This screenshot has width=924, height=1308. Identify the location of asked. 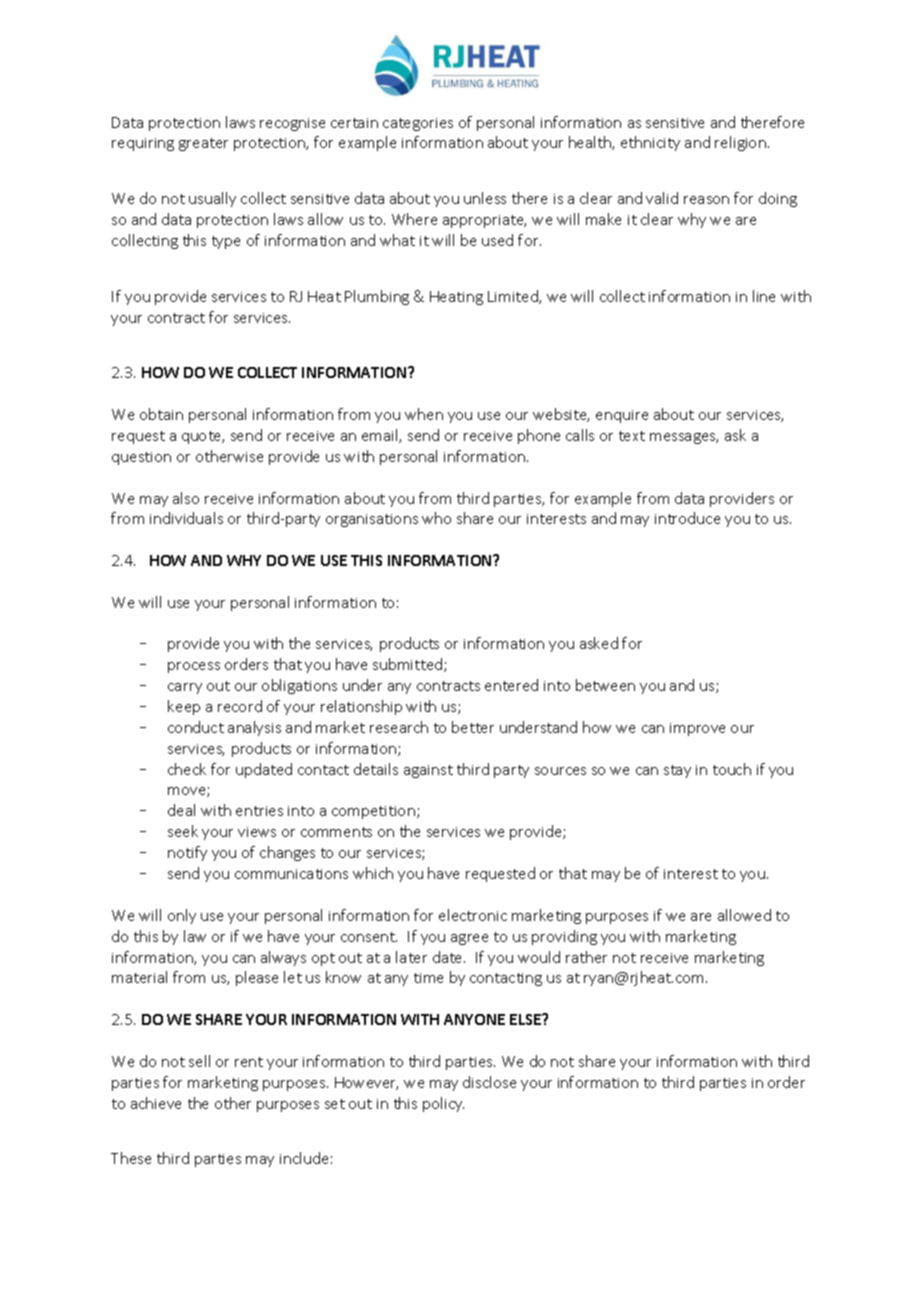
(599, 643).
